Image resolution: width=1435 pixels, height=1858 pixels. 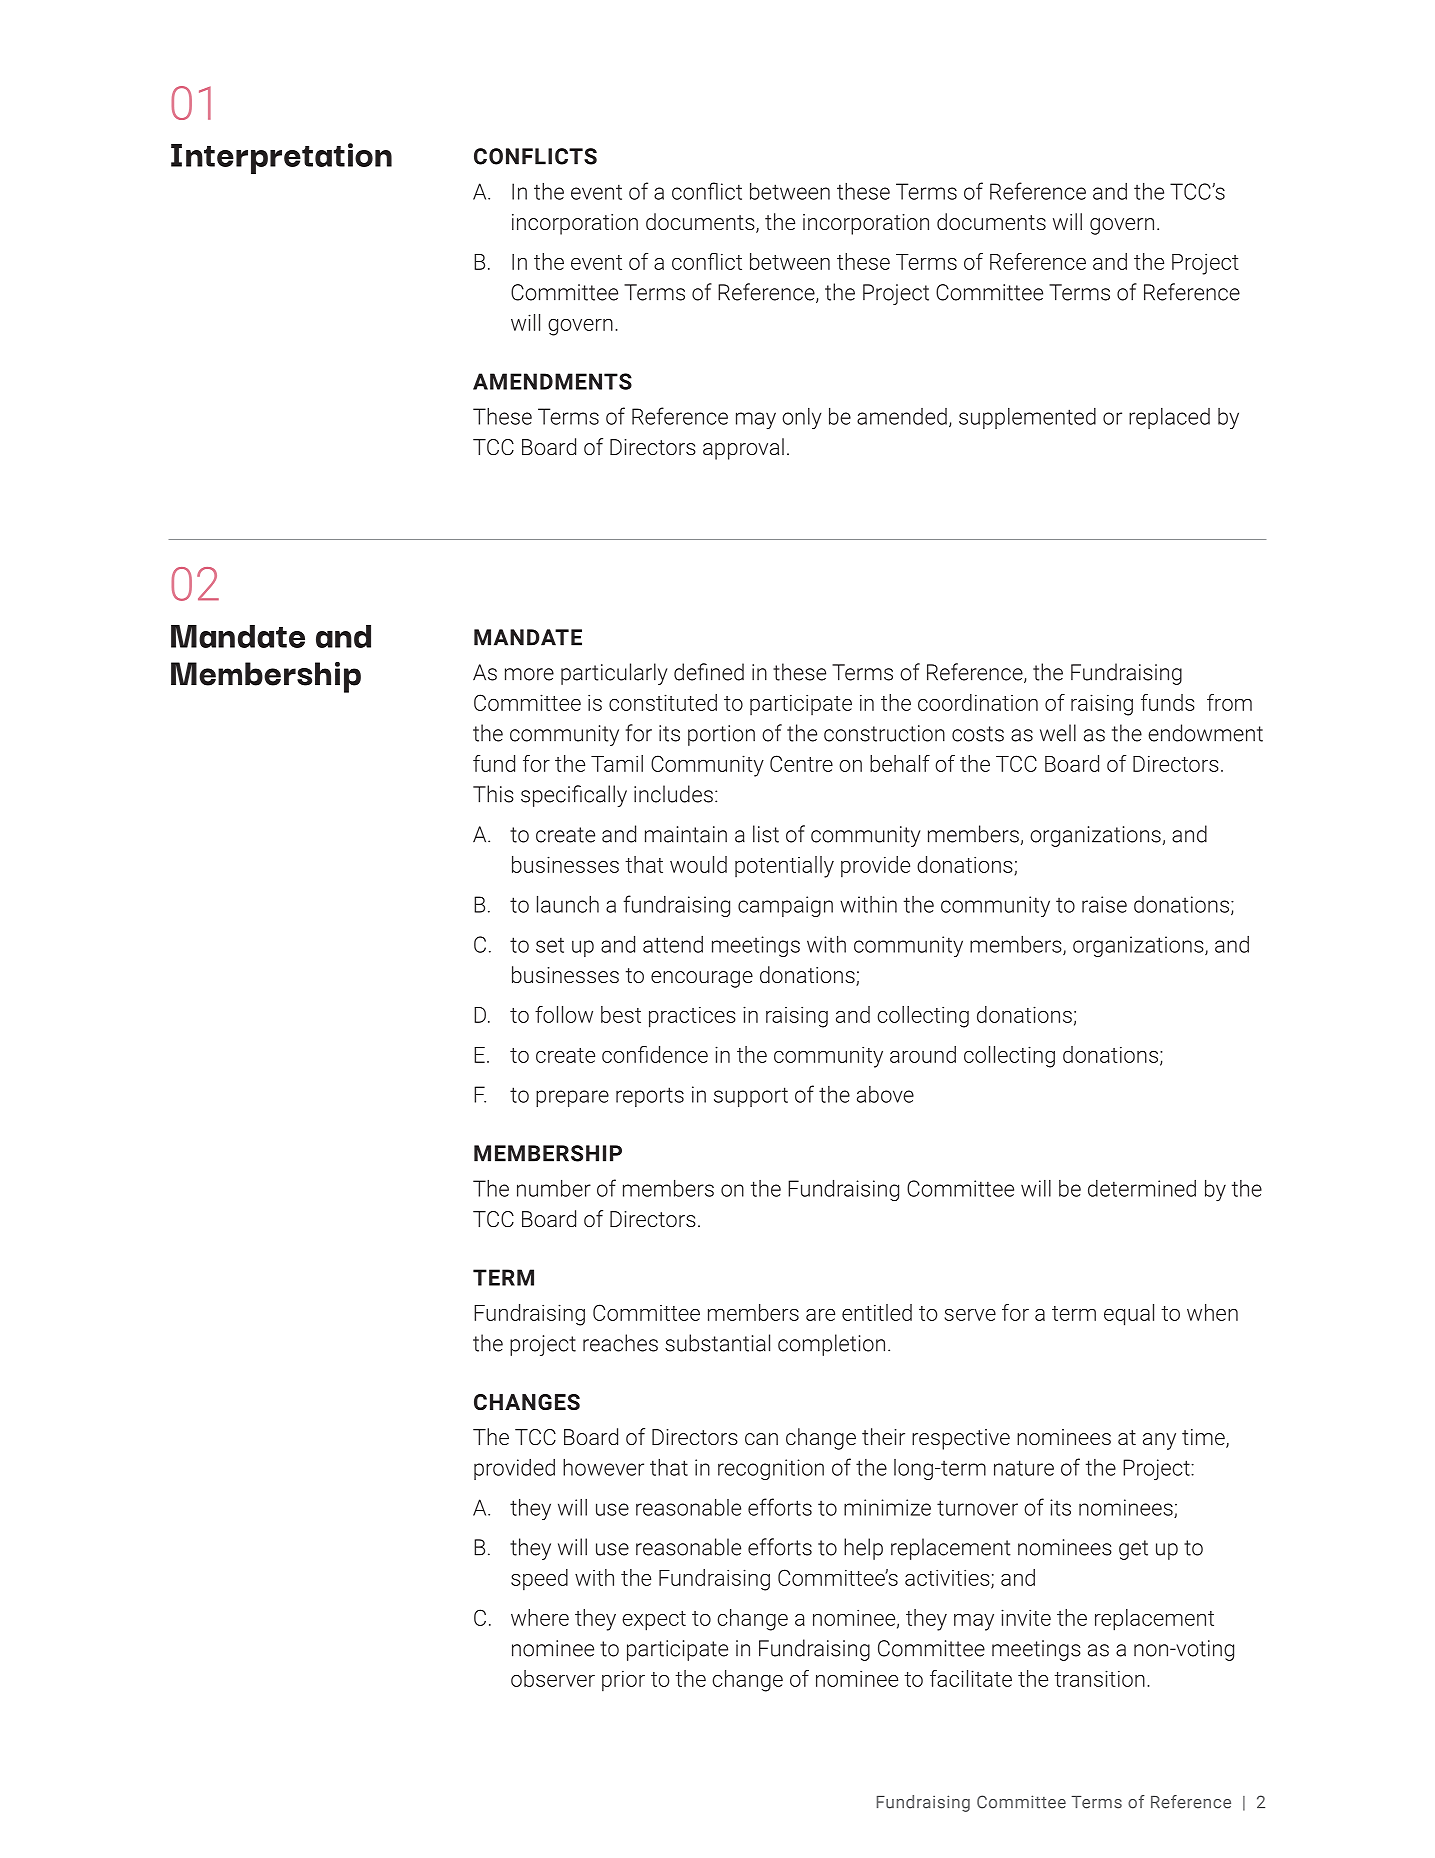 I want to click on only, so click(x=802, y=418).
